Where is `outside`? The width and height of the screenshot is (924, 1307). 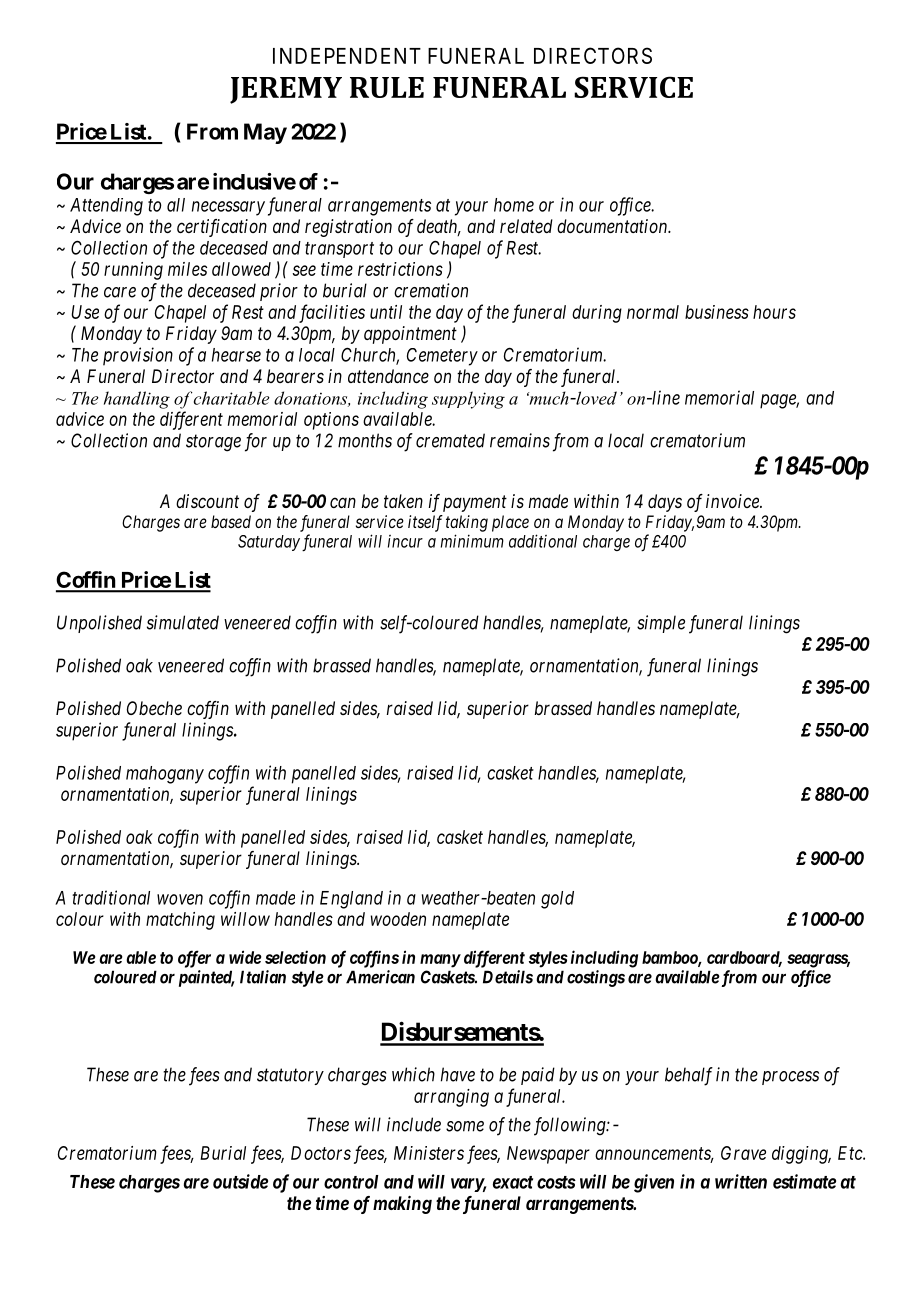
outside is located at coordinates (240, 1181).
